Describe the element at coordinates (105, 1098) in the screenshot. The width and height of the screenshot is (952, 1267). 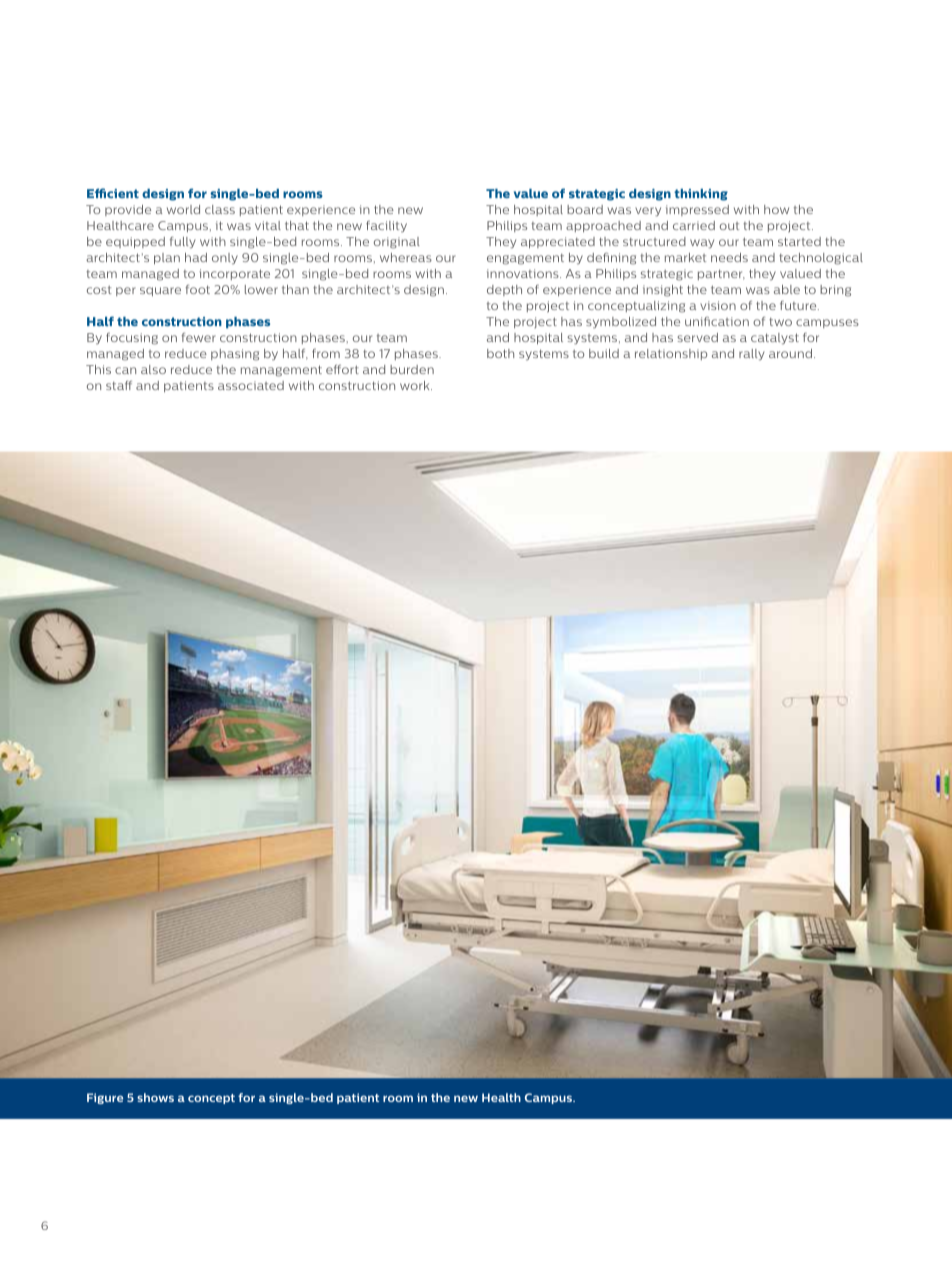
I see `Figure` at that location.
